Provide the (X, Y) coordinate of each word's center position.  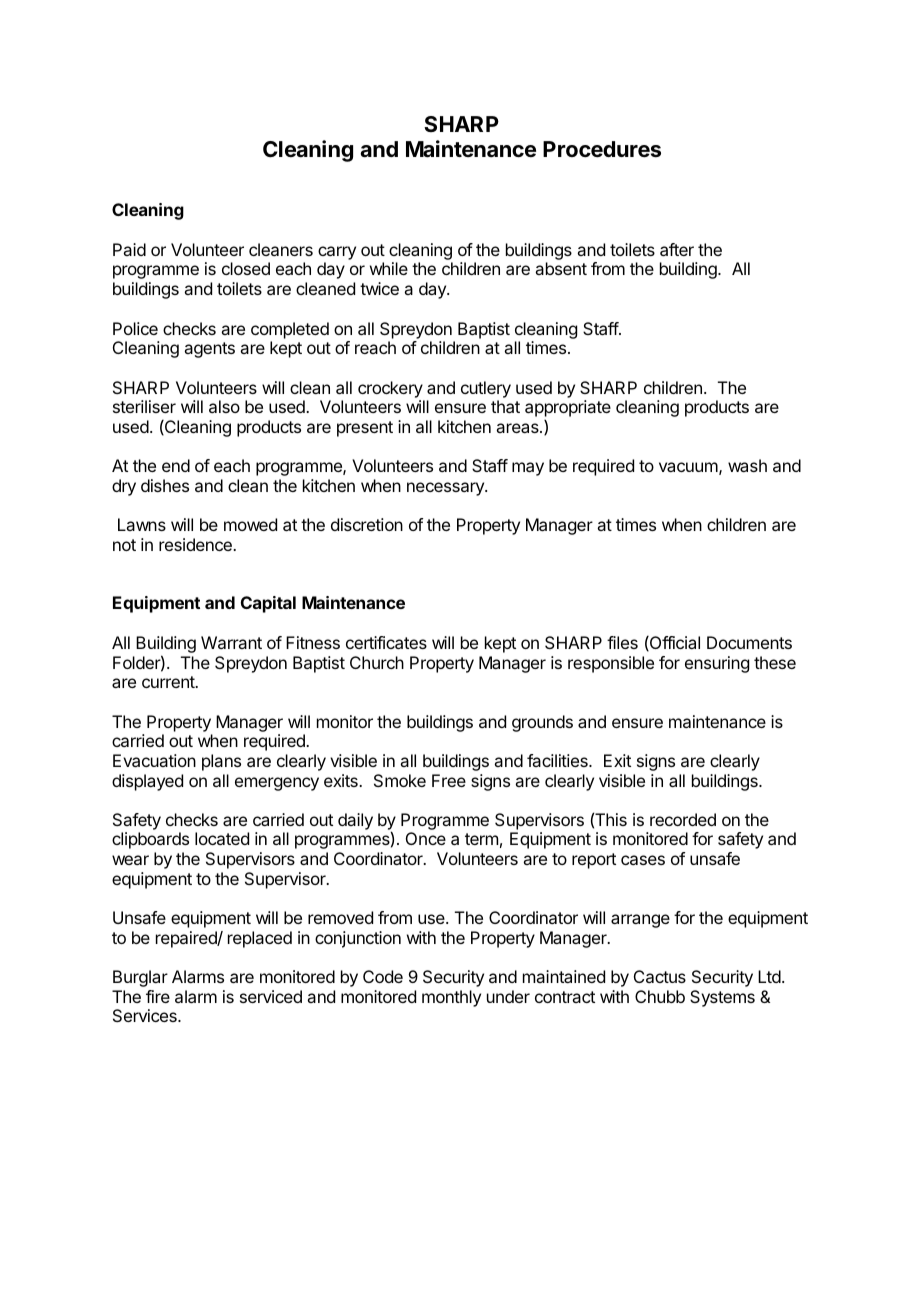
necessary (446, 489)
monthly (451, 998)
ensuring (717, 664)
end (176, 465)
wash (747, 465)
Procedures (602, 149)
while (389, 268)
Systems (722, 998)
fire (158, 996)
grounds (542, 723)
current (169, 682)
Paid (129, 249)
